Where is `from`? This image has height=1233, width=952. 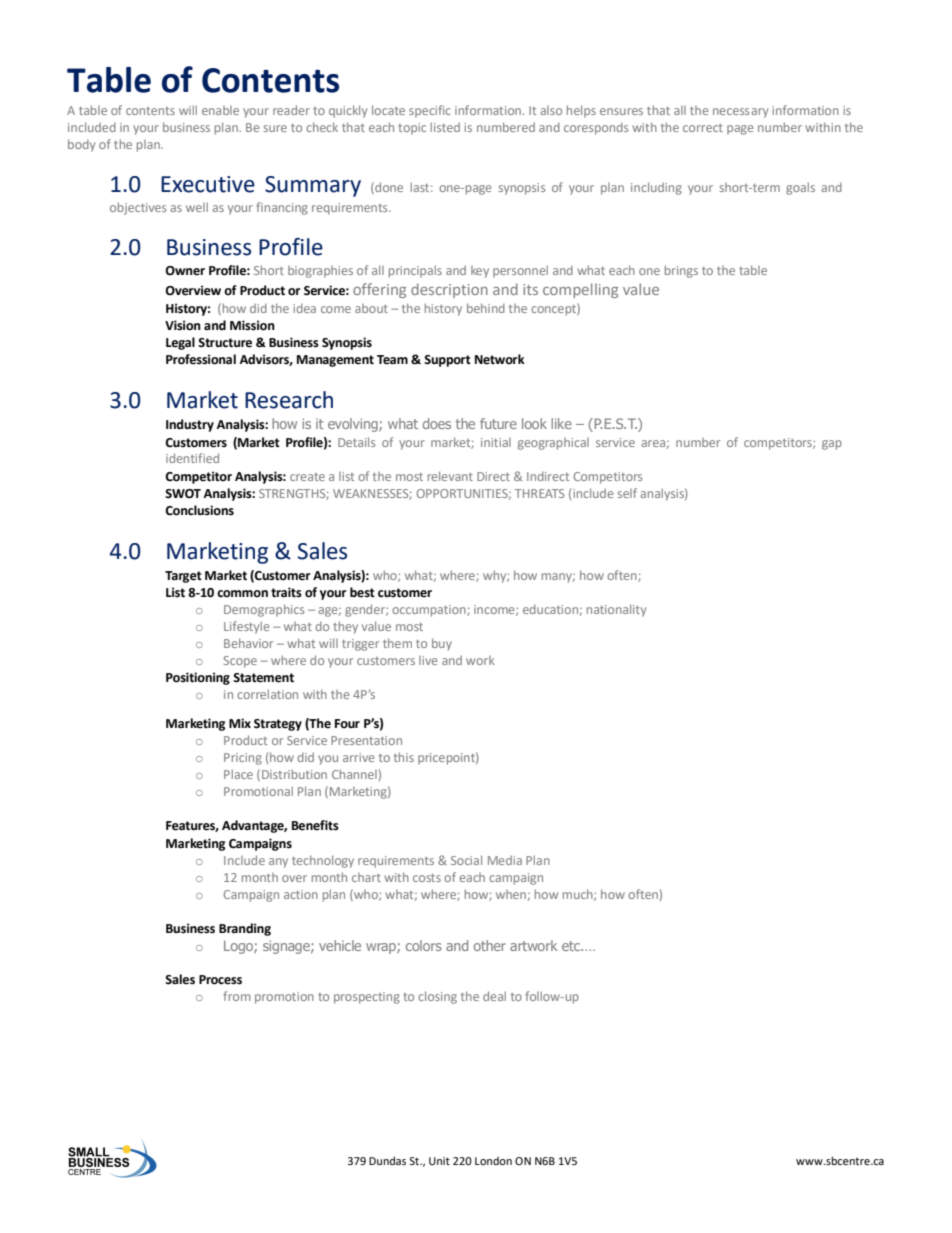 from is located at coordinates (236, 996).
